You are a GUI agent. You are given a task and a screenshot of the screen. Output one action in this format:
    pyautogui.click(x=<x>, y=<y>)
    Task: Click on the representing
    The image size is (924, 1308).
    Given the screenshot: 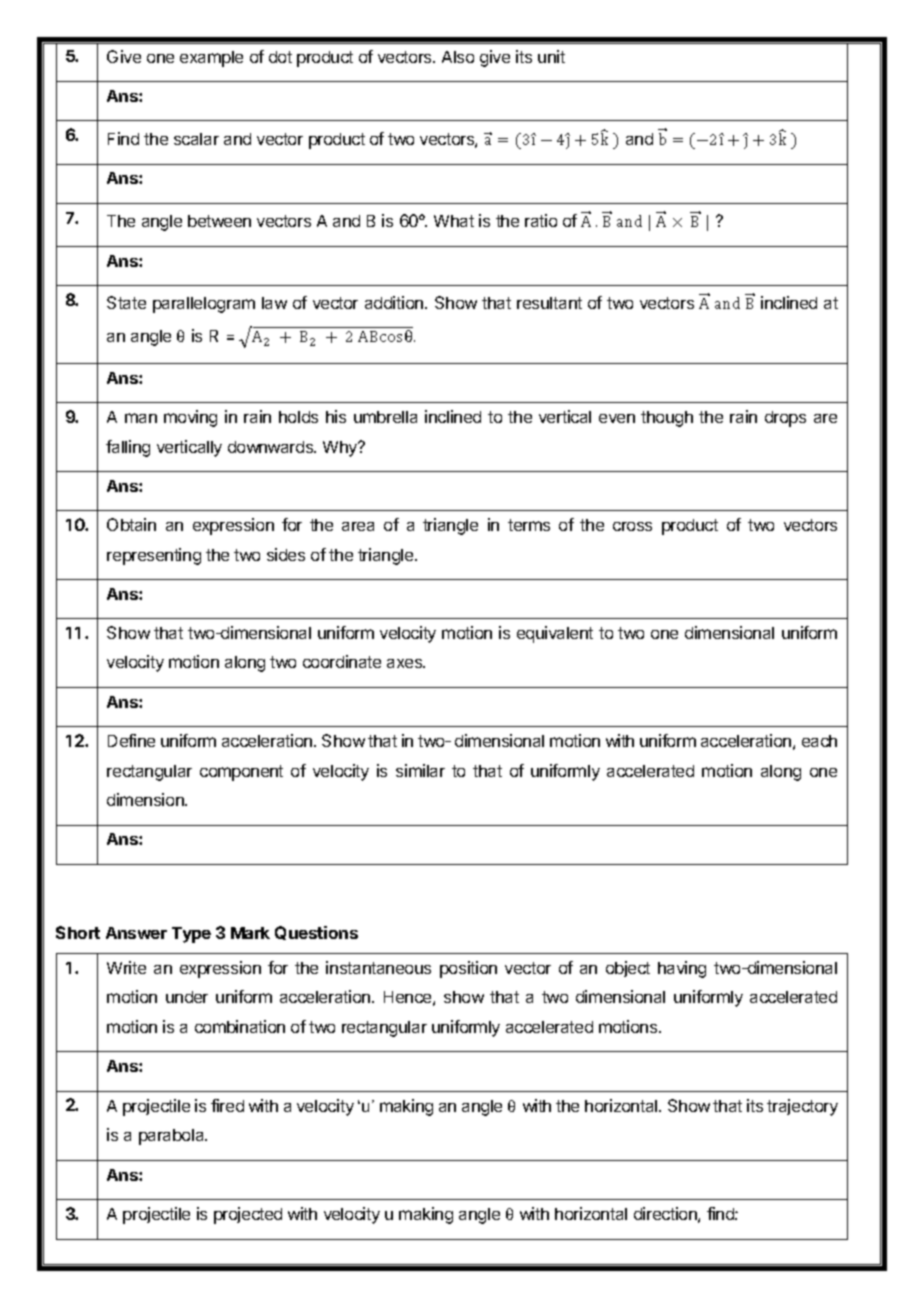 What is the action you would take?
    pyautogui.click(x=154, y=556)
